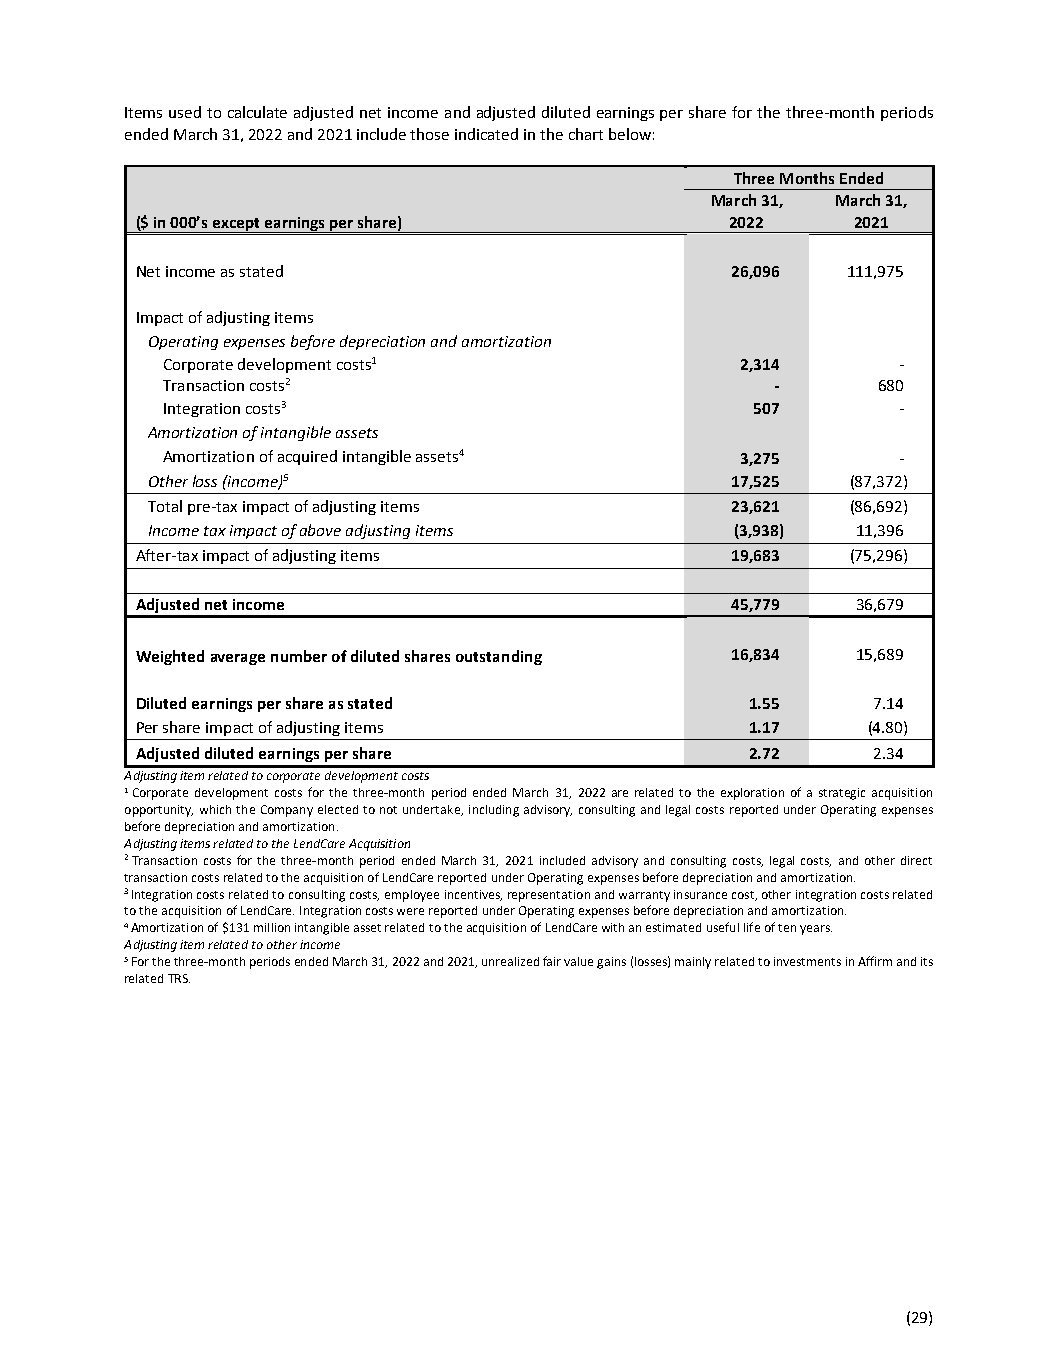 This page has width=1058, height=1369. What do you see at coordinates (586, 134) in the page?
I see `chart` at bounding box center [586, 134].
